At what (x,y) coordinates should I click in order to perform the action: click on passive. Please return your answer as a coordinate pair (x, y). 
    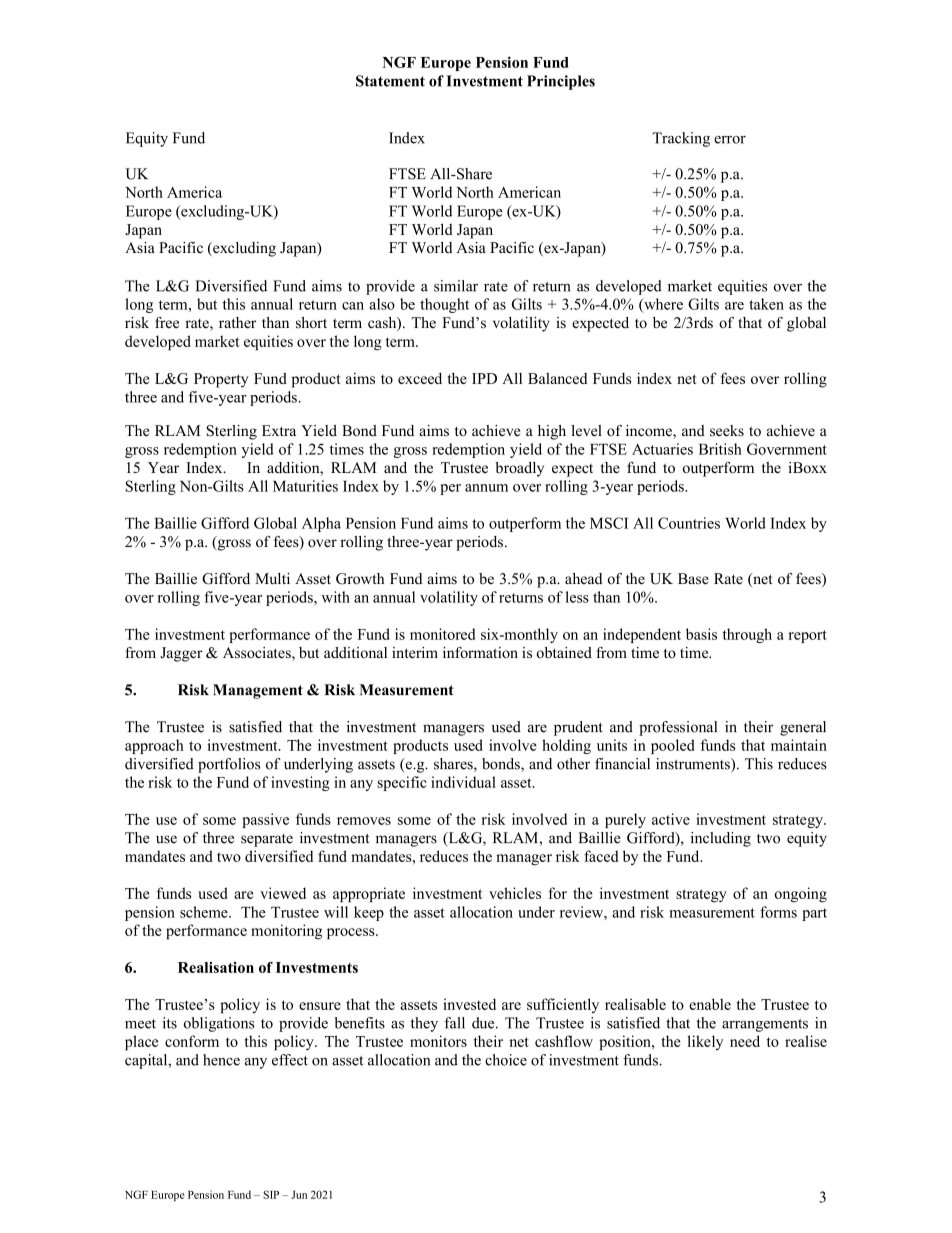
    Looking at the image, I should click on (265, 820).
